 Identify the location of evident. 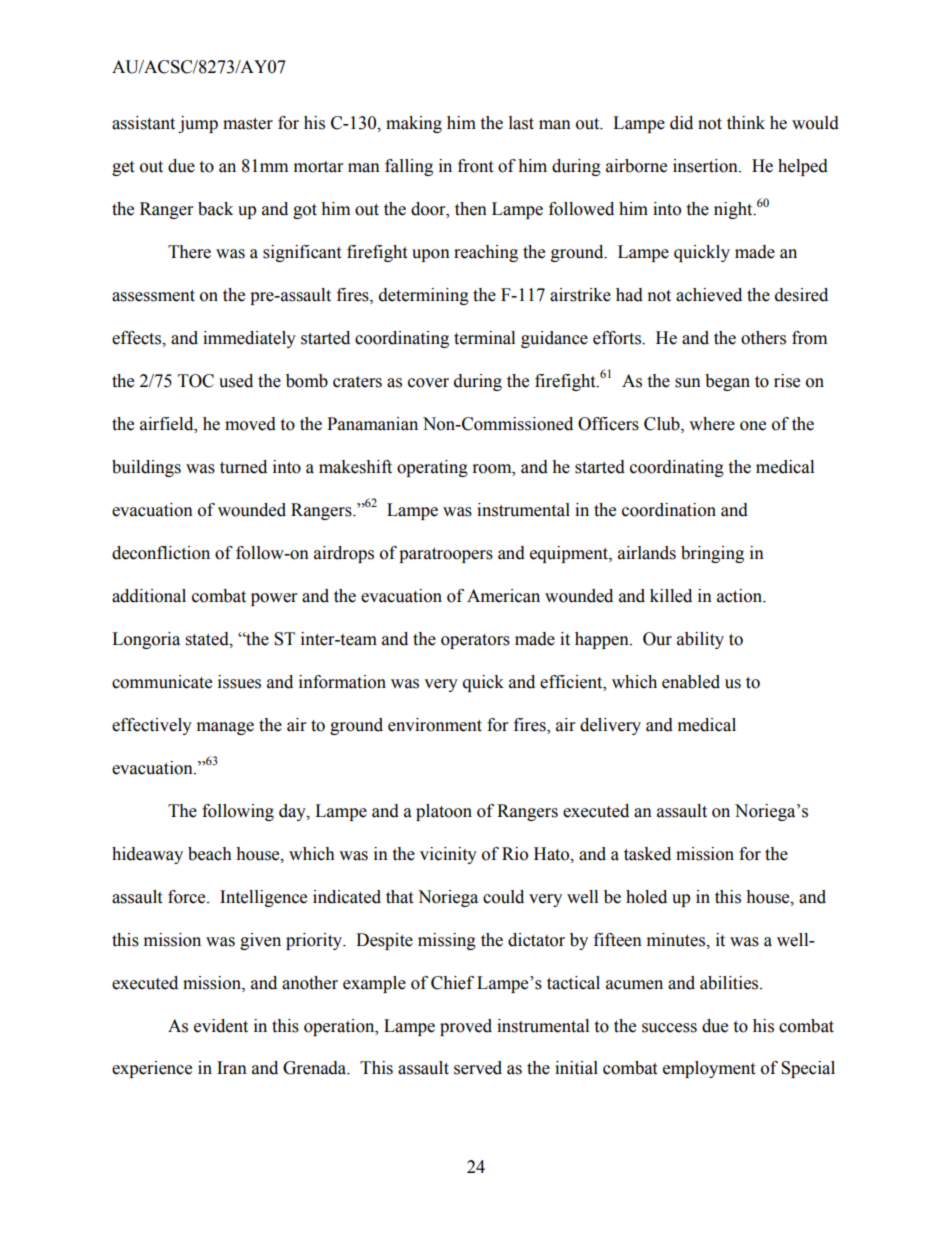
(221, 1026).
